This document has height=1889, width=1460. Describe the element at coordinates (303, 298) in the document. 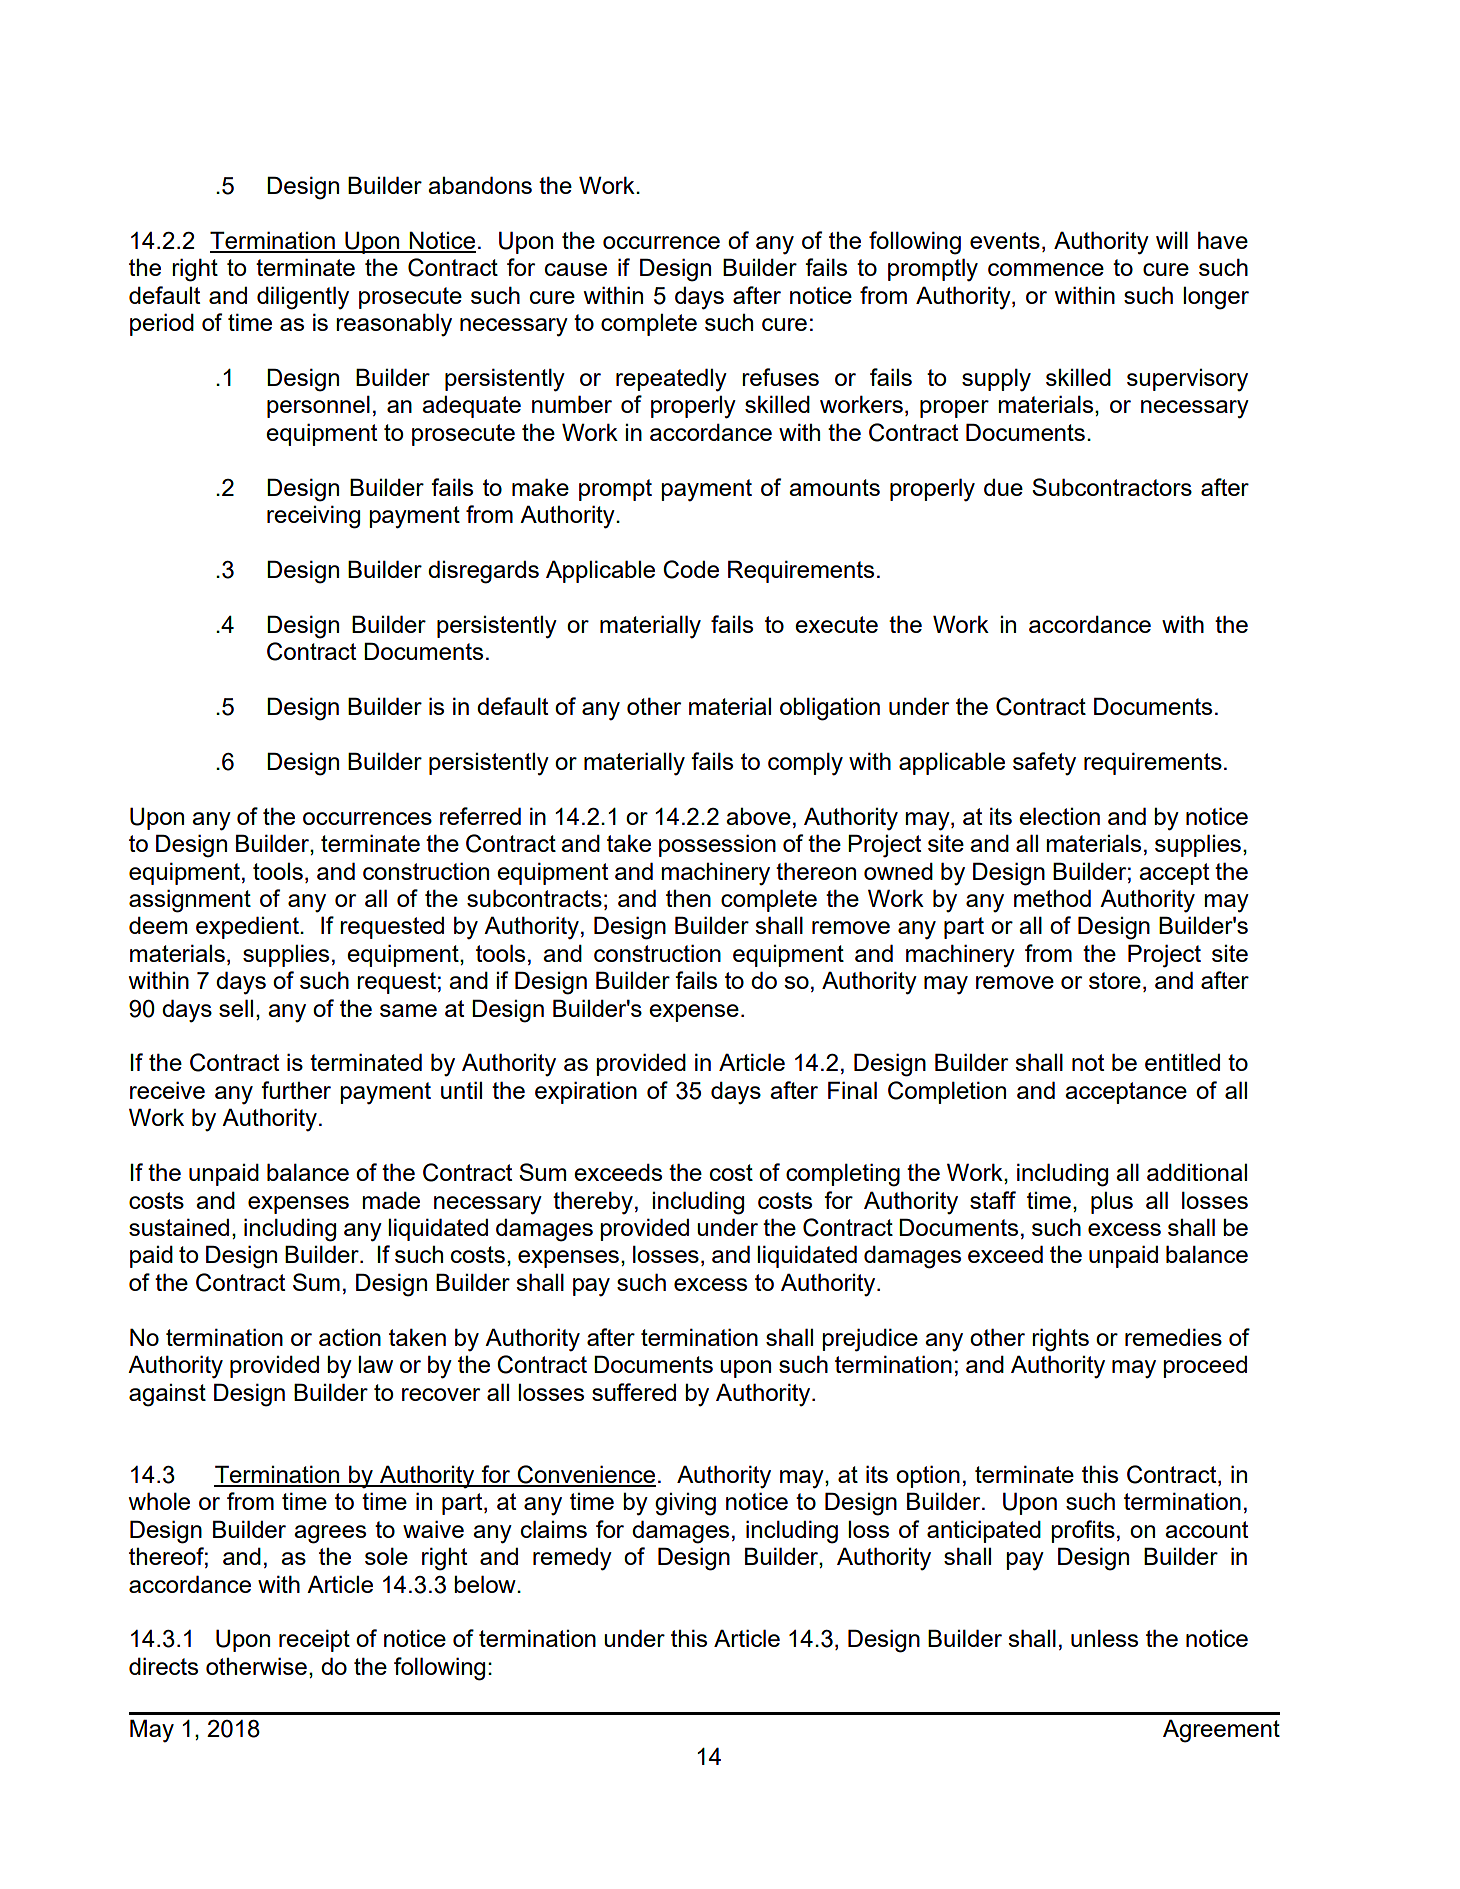

I see `diligently` at that location.
